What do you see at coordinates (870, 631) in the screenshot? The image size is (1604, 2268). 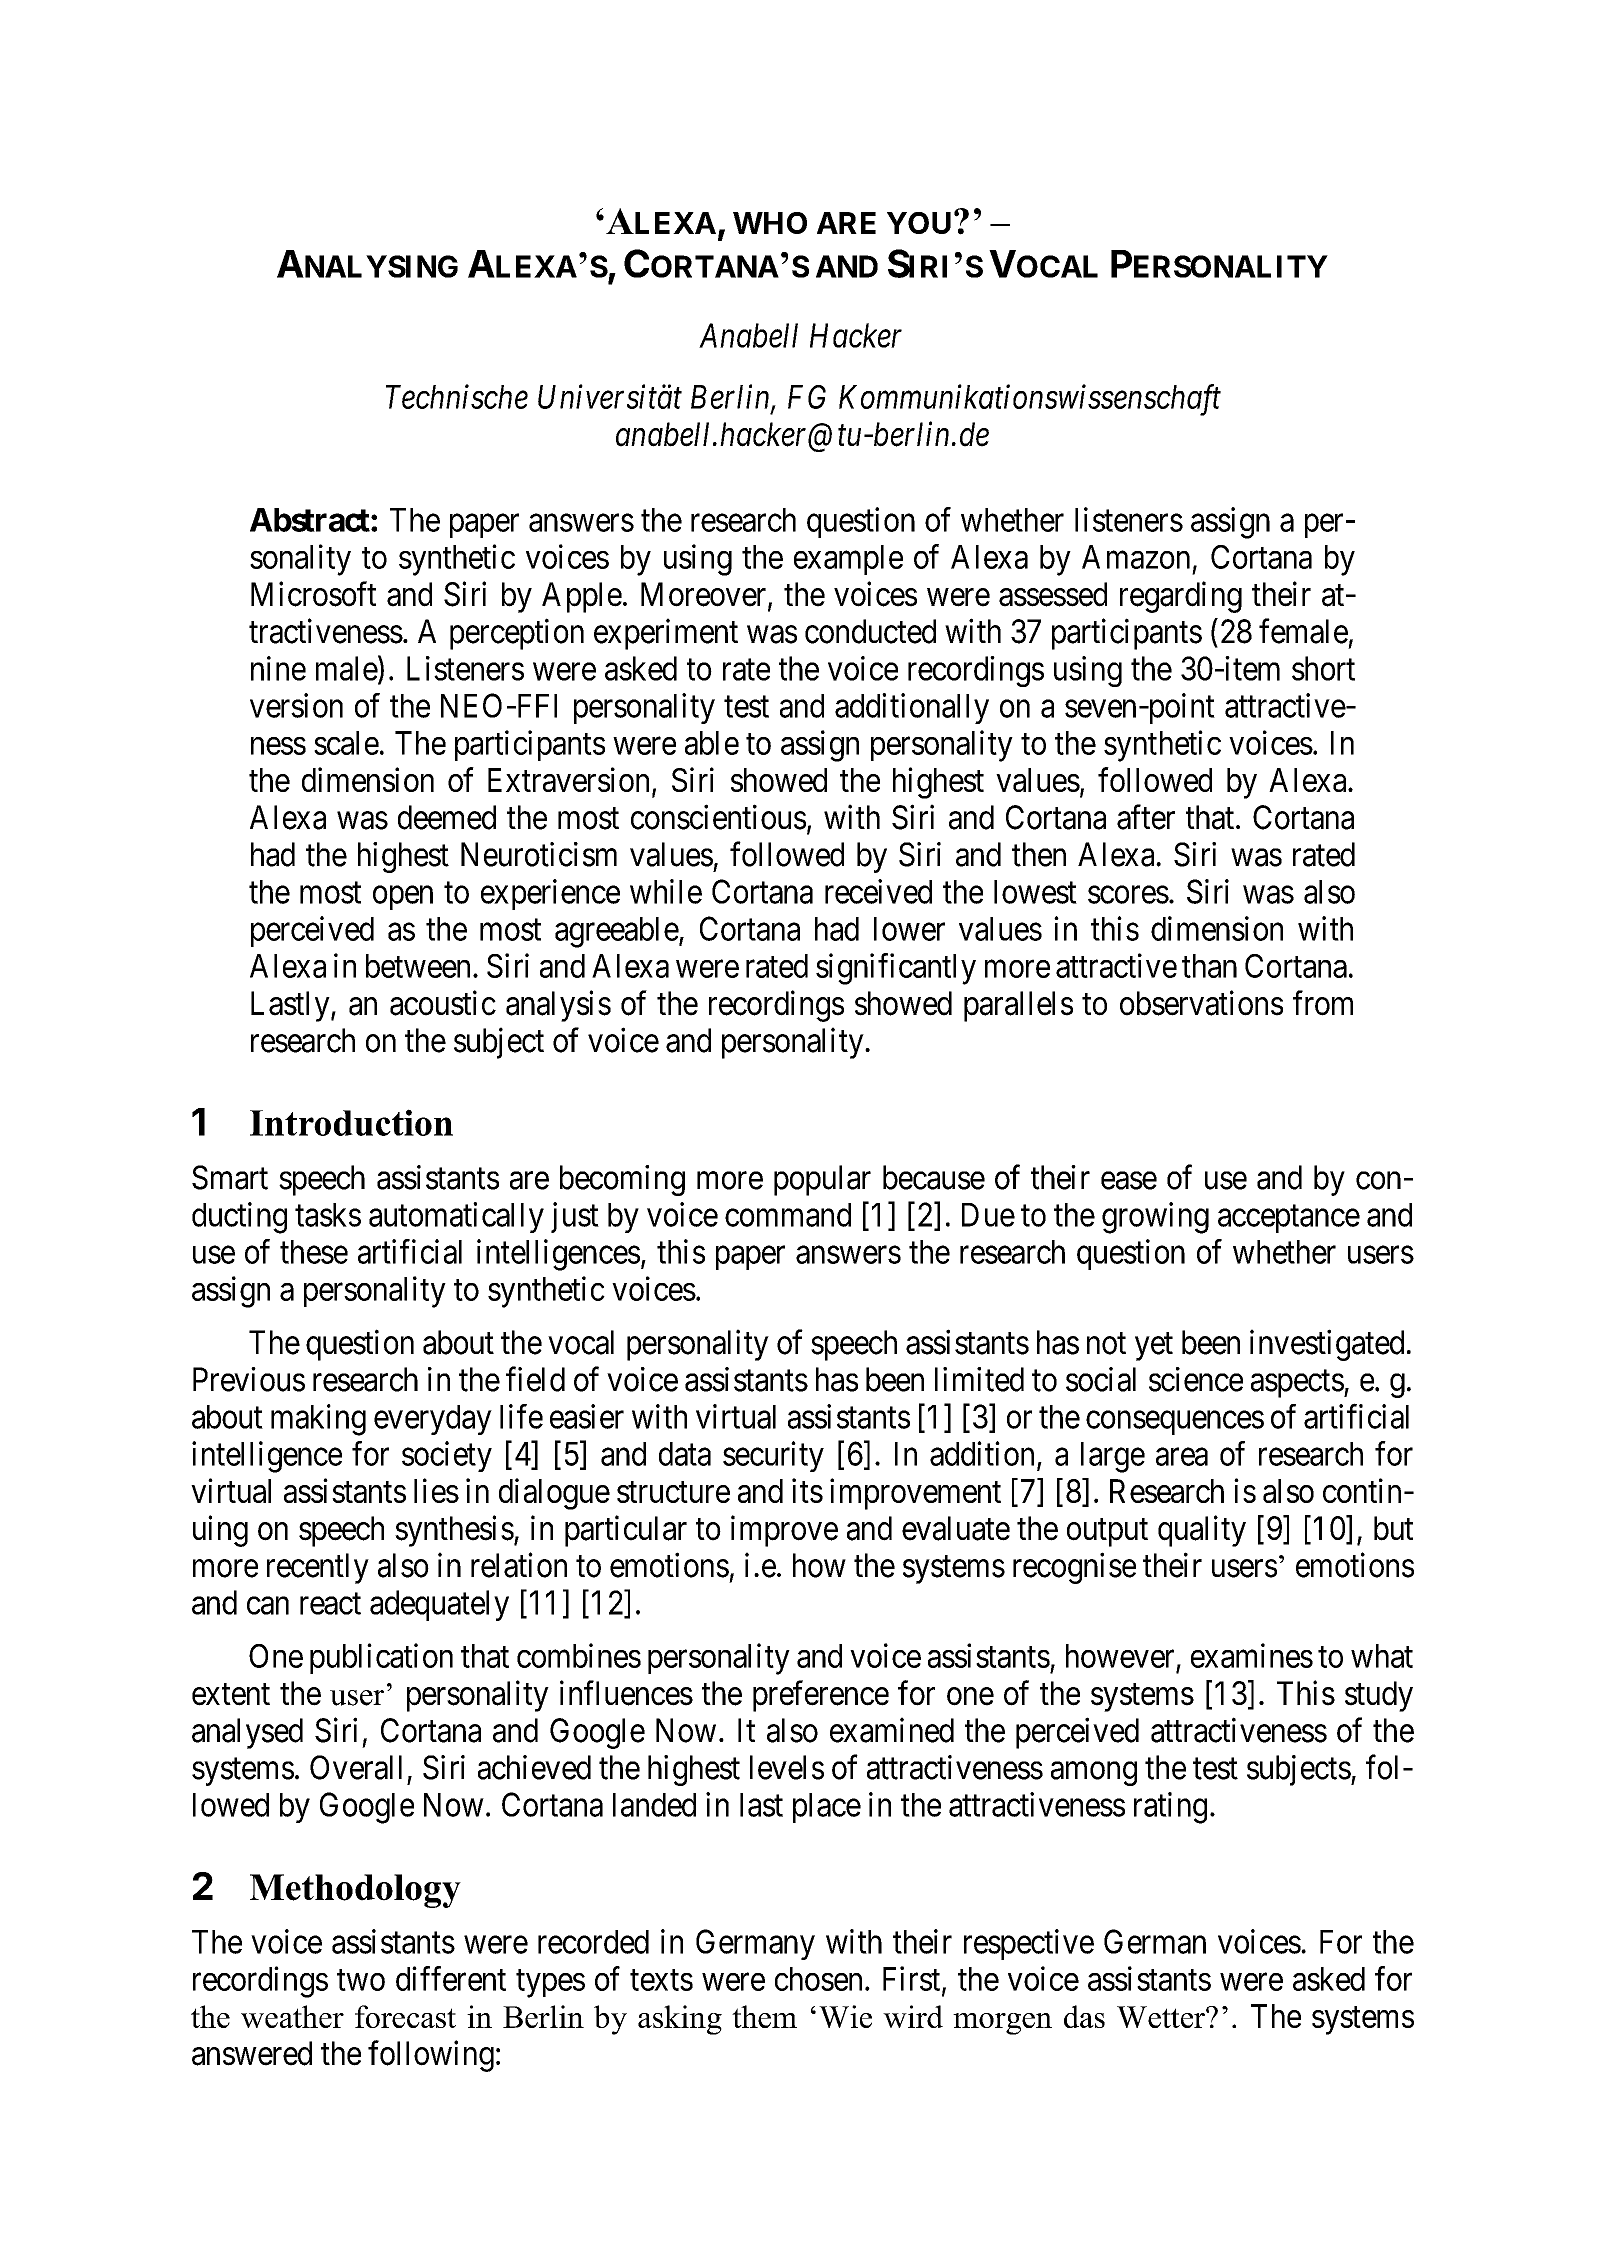 I see `conducted` at bounding box center [870, 631].
